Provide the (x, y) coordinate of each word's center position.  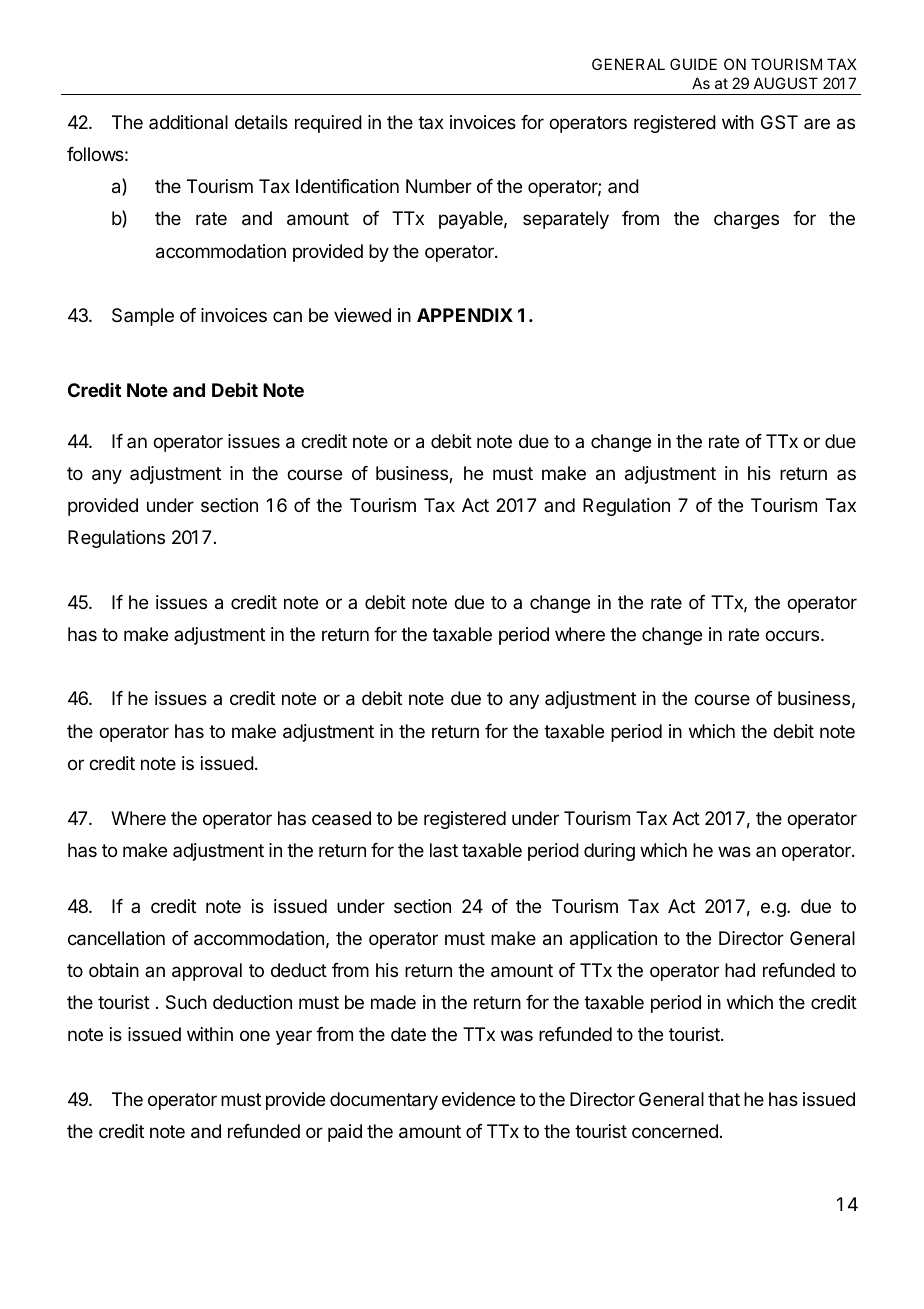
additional (188, 122)
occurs (793, 635)
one (255, 1035)
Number (439, 186)
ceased (341, 818)
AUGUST (786, 83)
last (444, 850)
